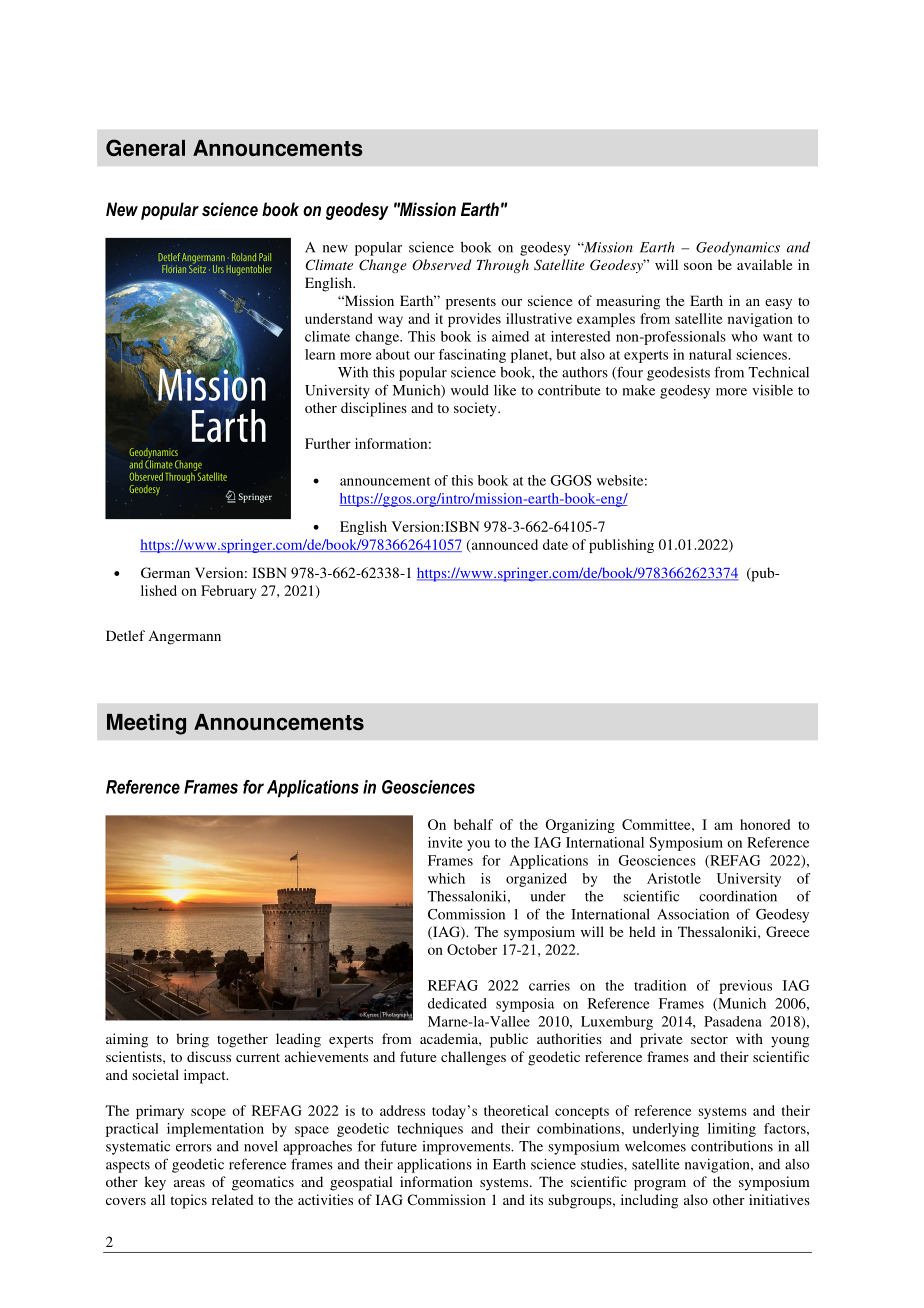  Describe the element at coordinates (732, 1146) in the document. I see `contributions` at that location.
